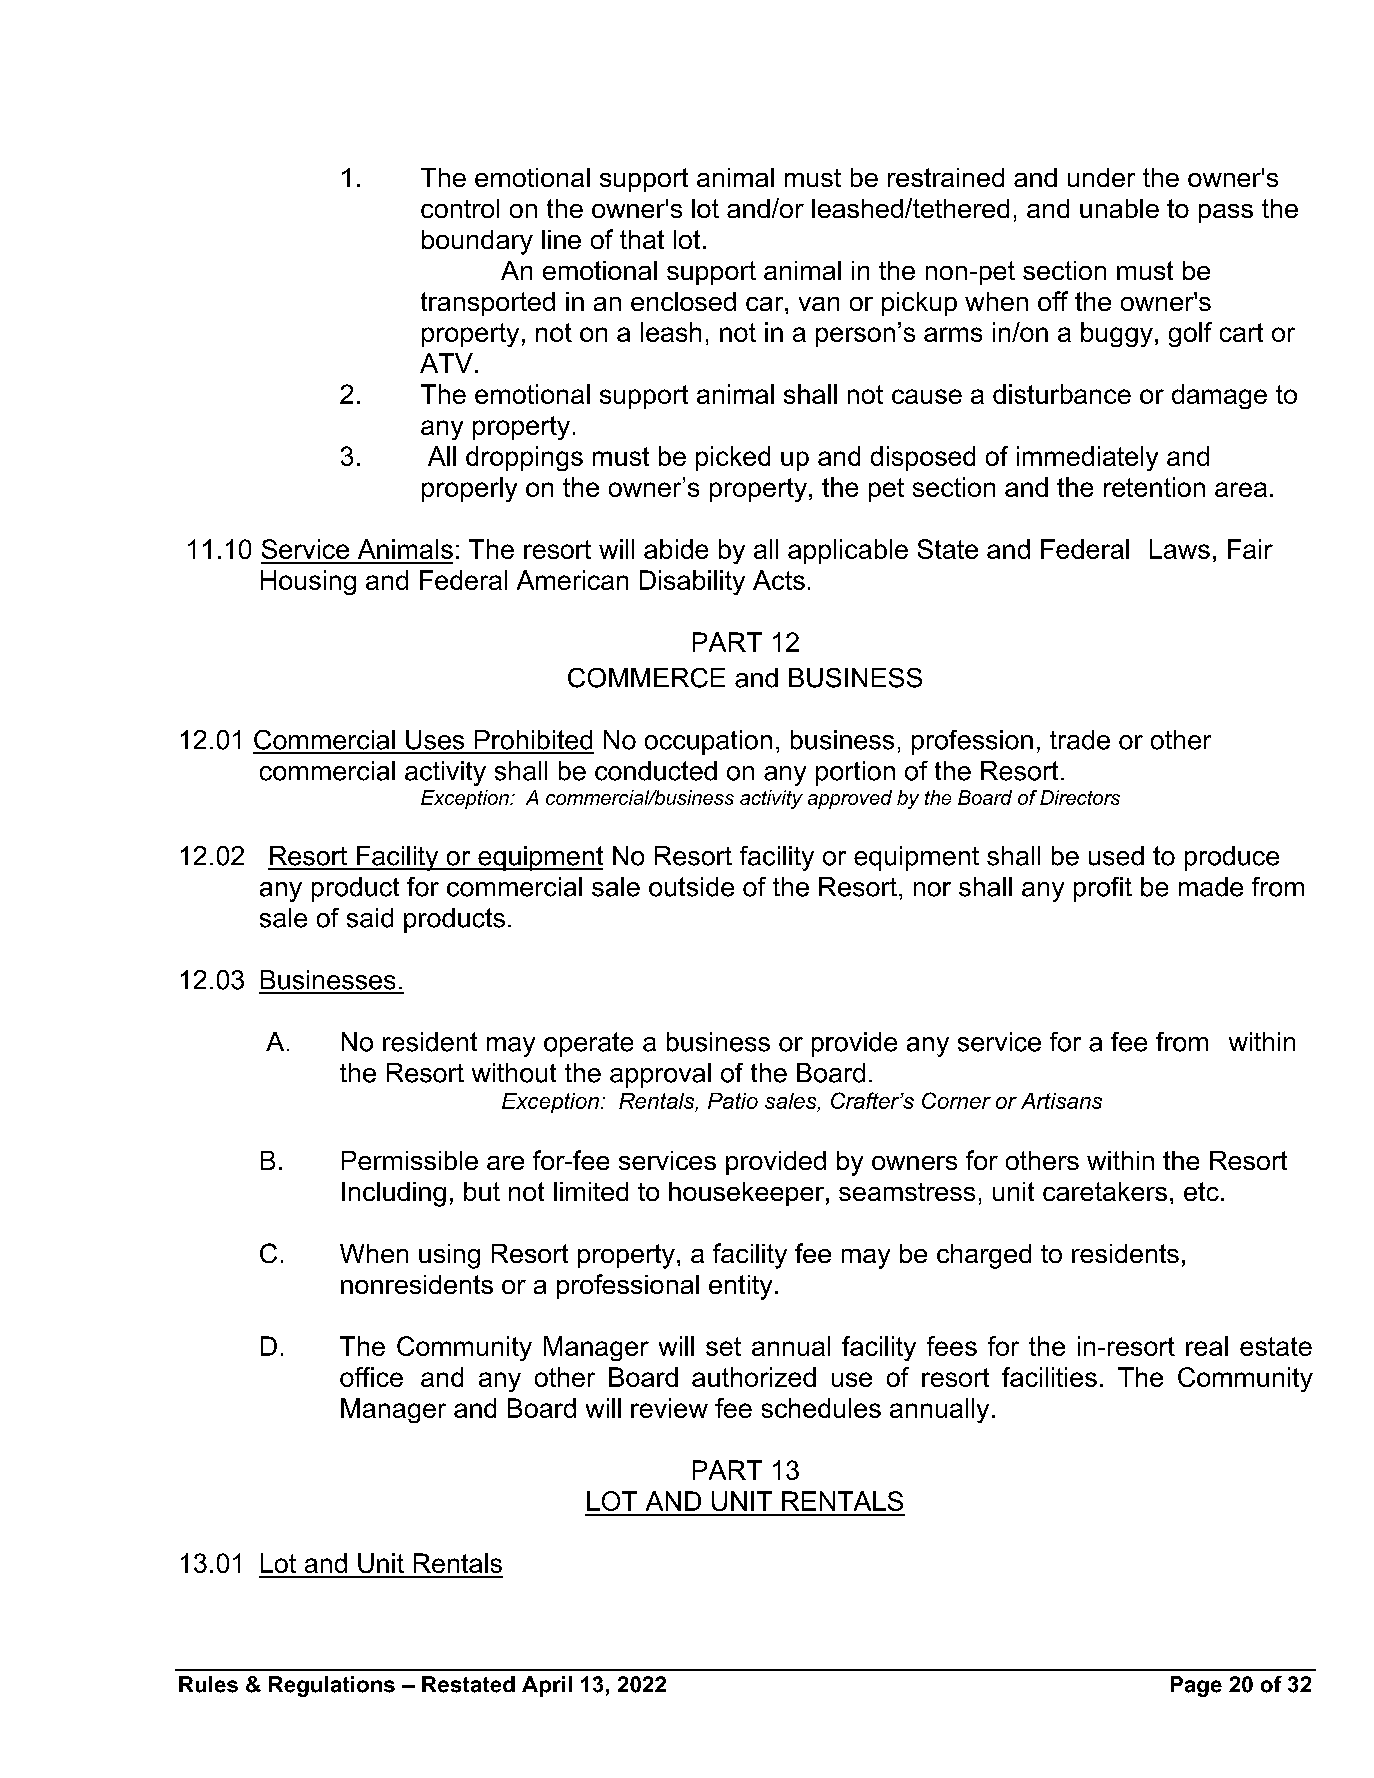 This screenshot has width=1374, height=1778. I want to click on Regulations, so click(332, 1686).
